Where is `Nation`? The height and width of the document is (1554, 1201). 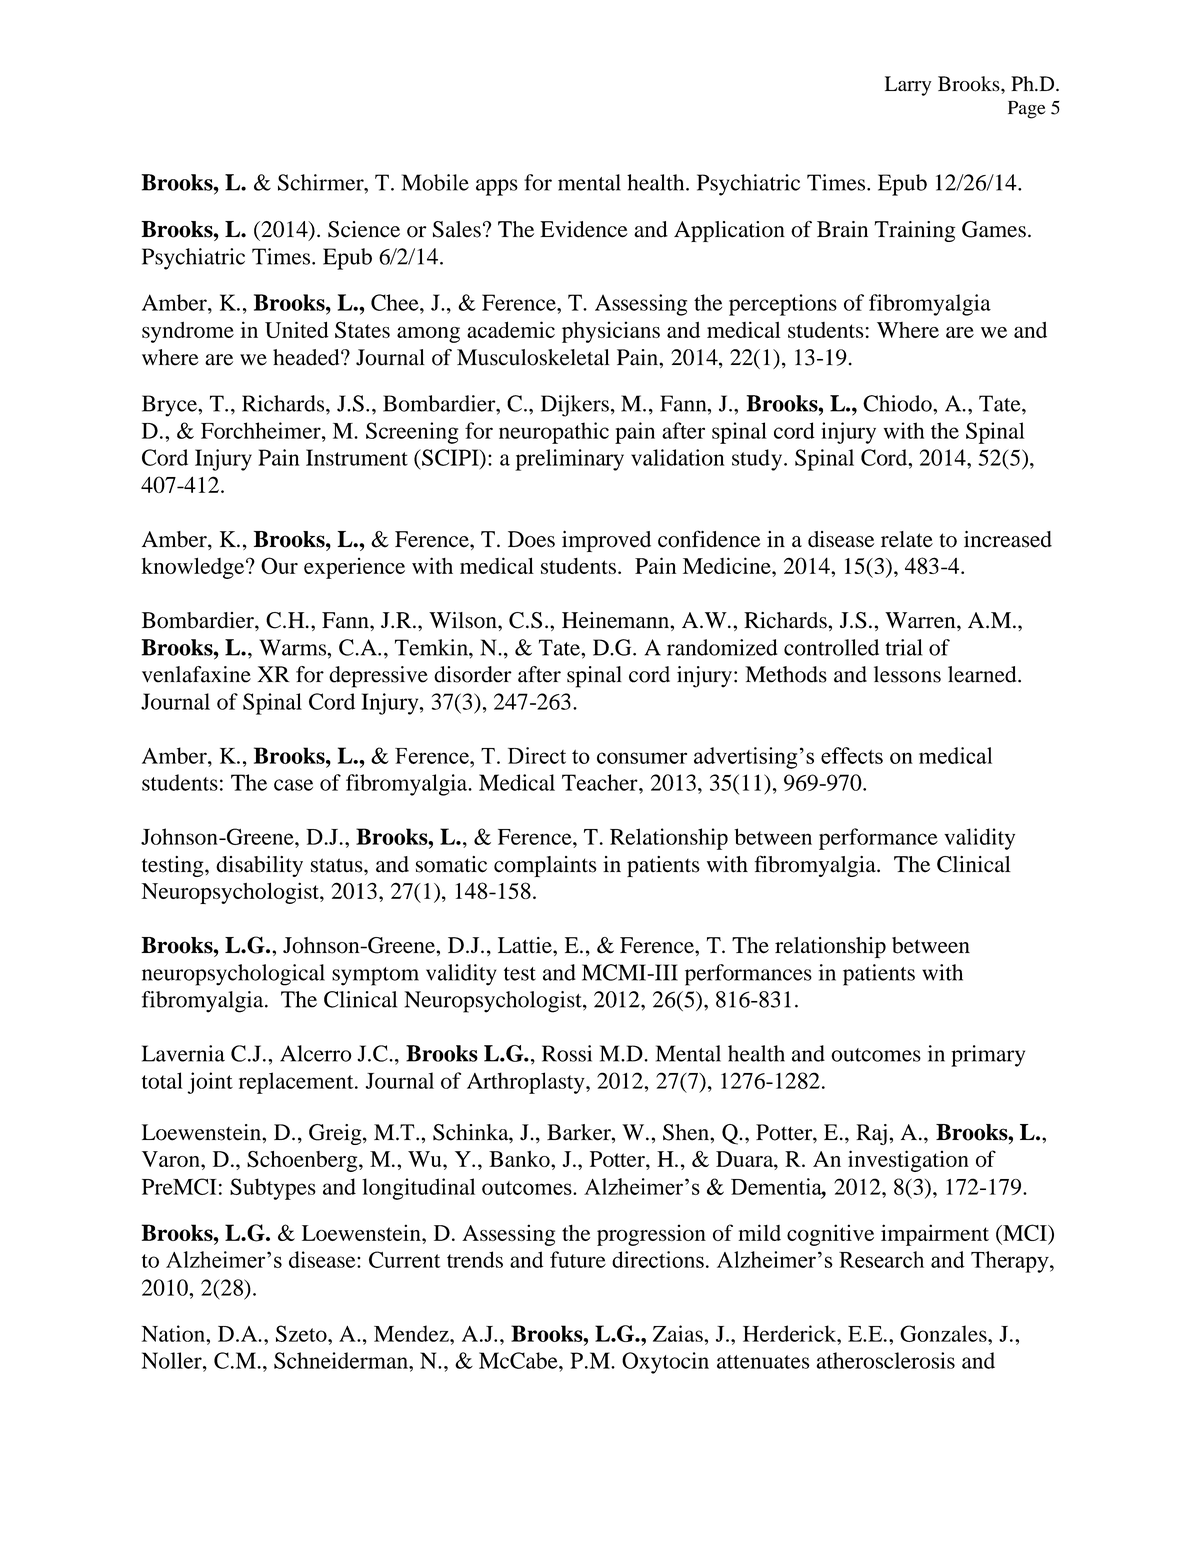
Nation is located at coordinates (174, 1333).
